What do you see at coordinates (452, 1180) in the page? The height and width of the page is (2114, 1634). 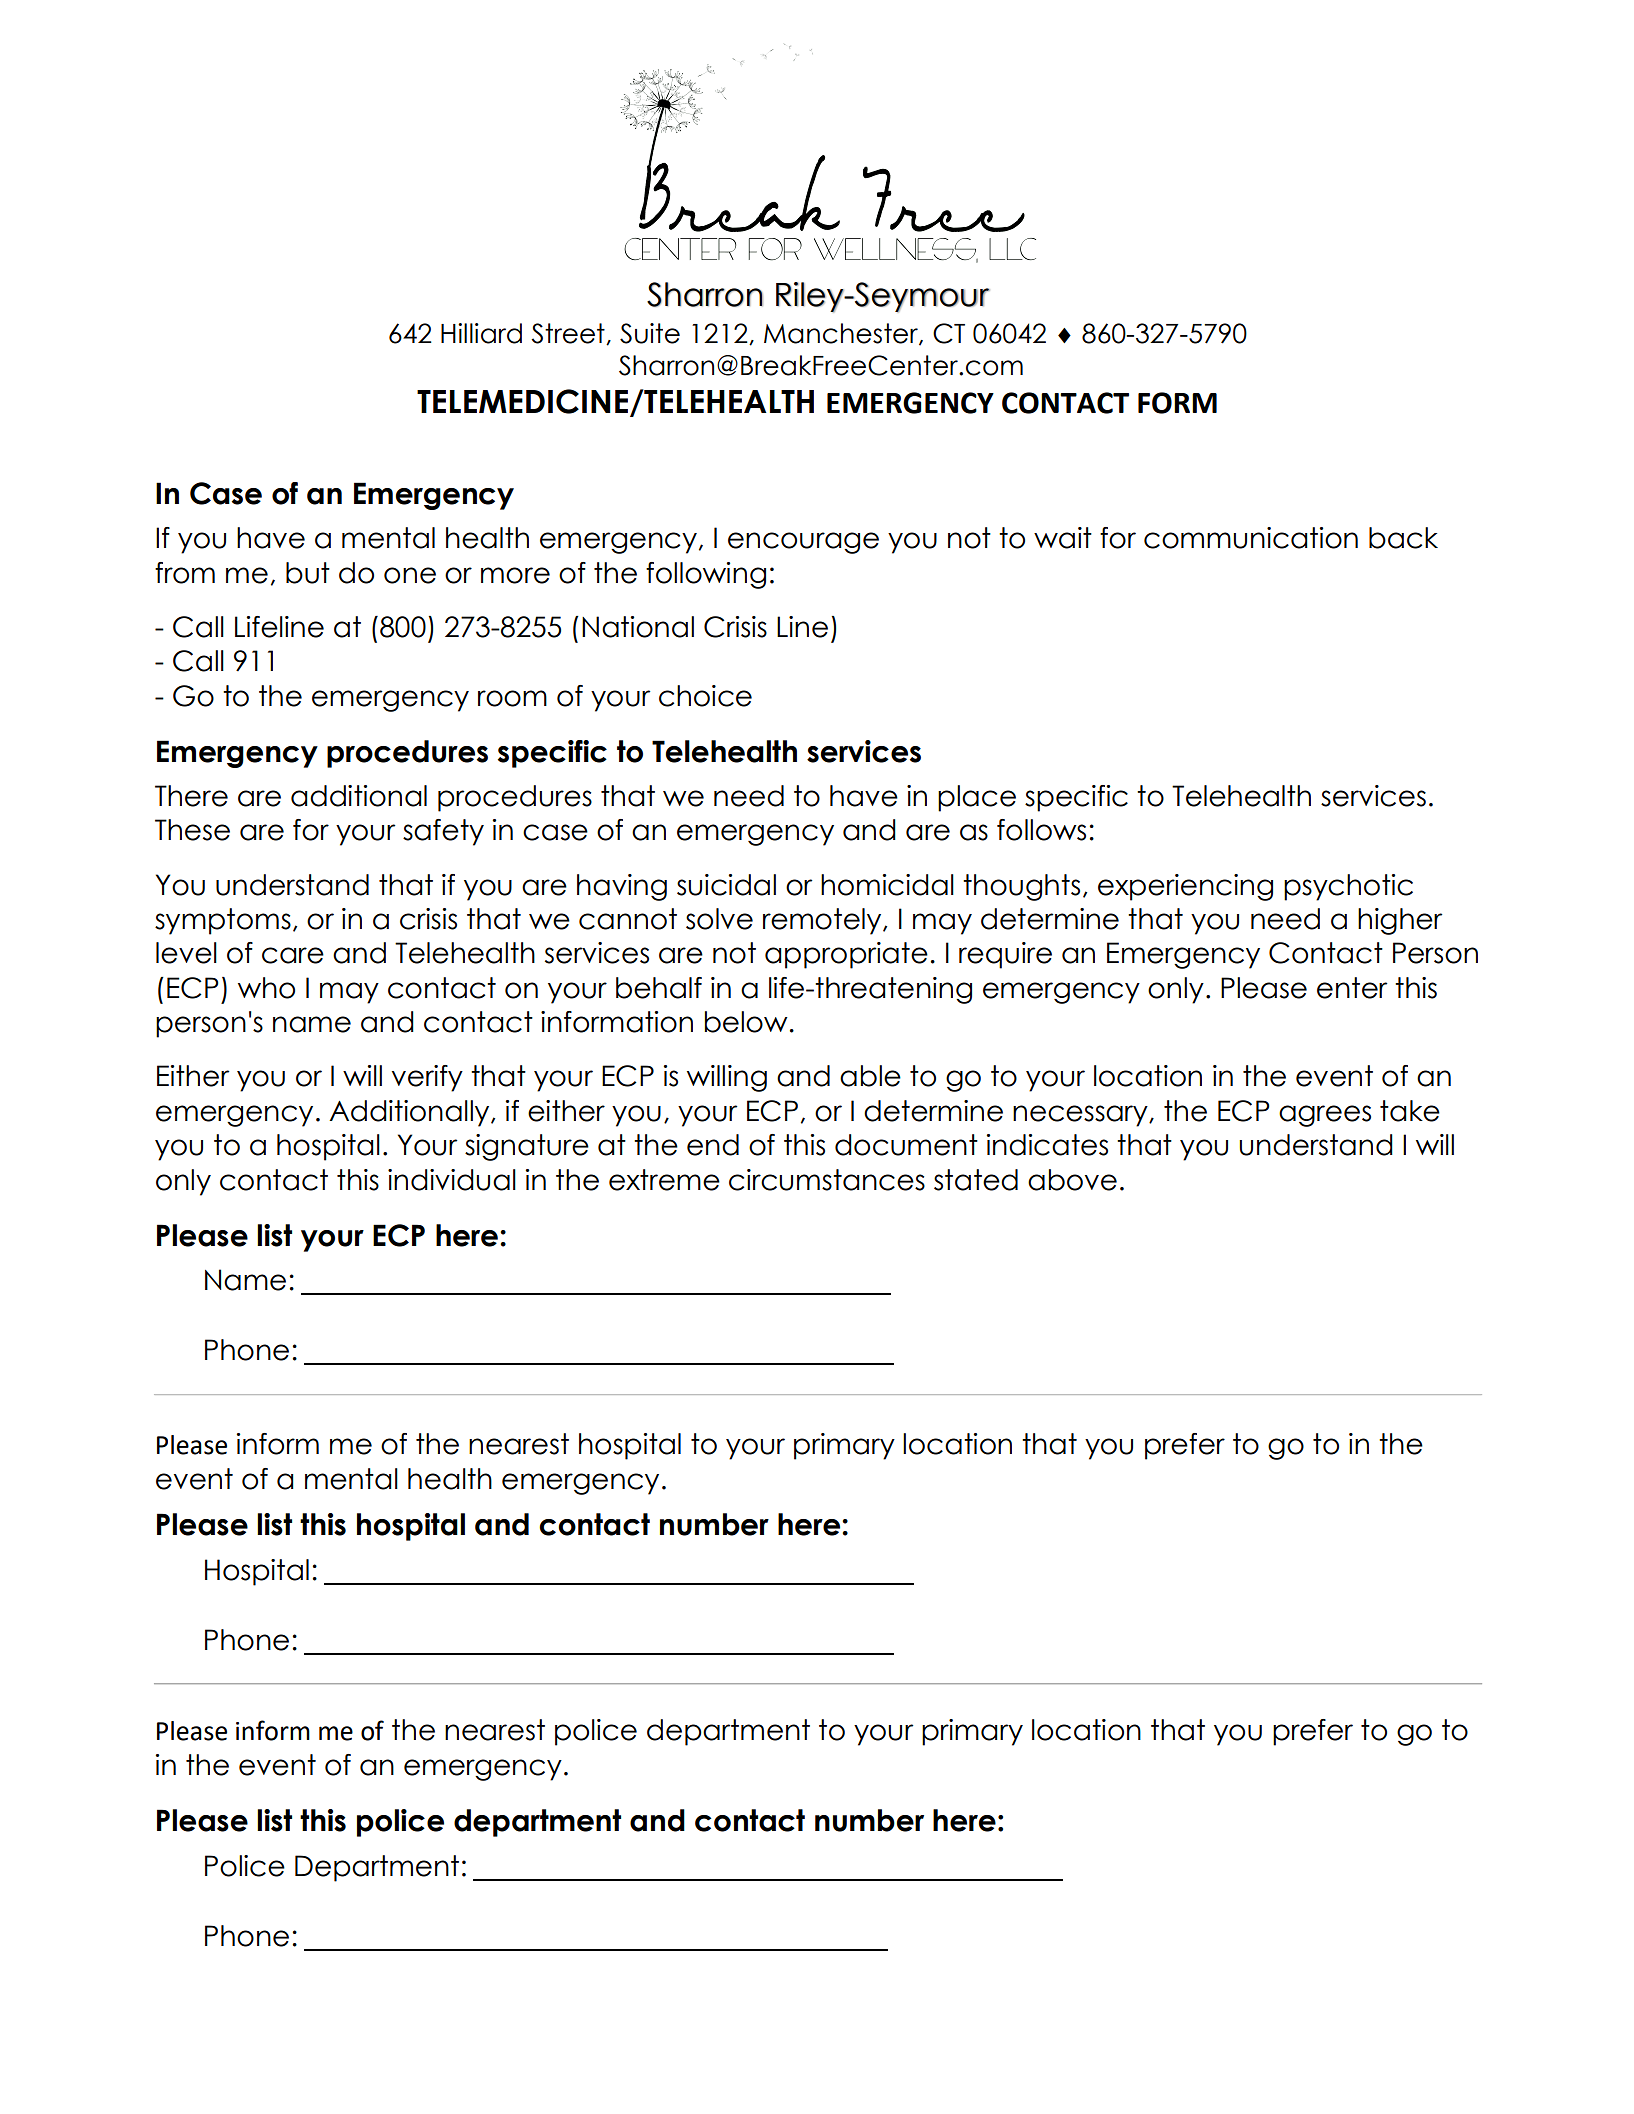 I see `individual` at bounding box center [452, 1180].
